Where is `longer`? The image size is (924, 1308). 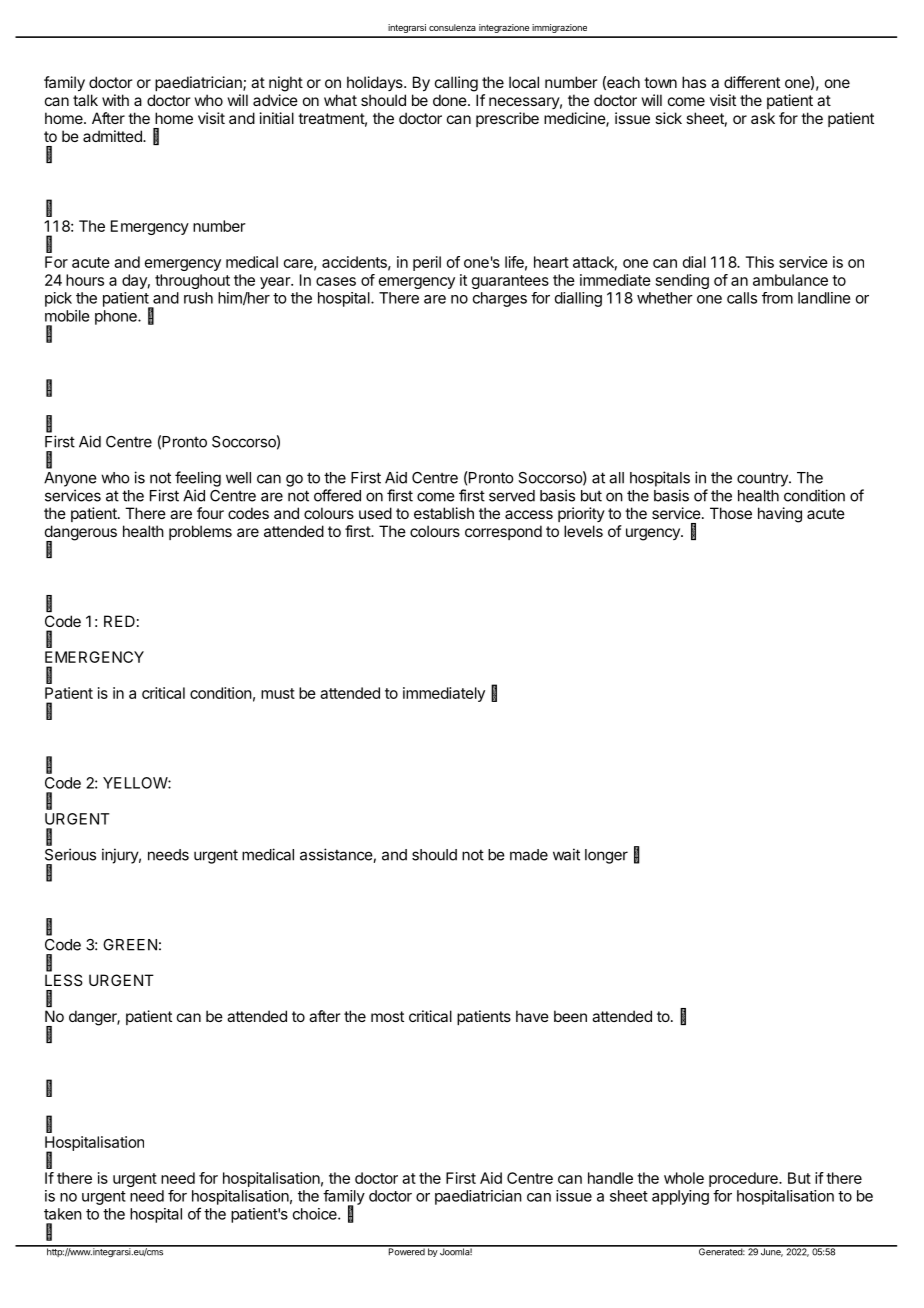
longer is located at coordinates (606, 856).
